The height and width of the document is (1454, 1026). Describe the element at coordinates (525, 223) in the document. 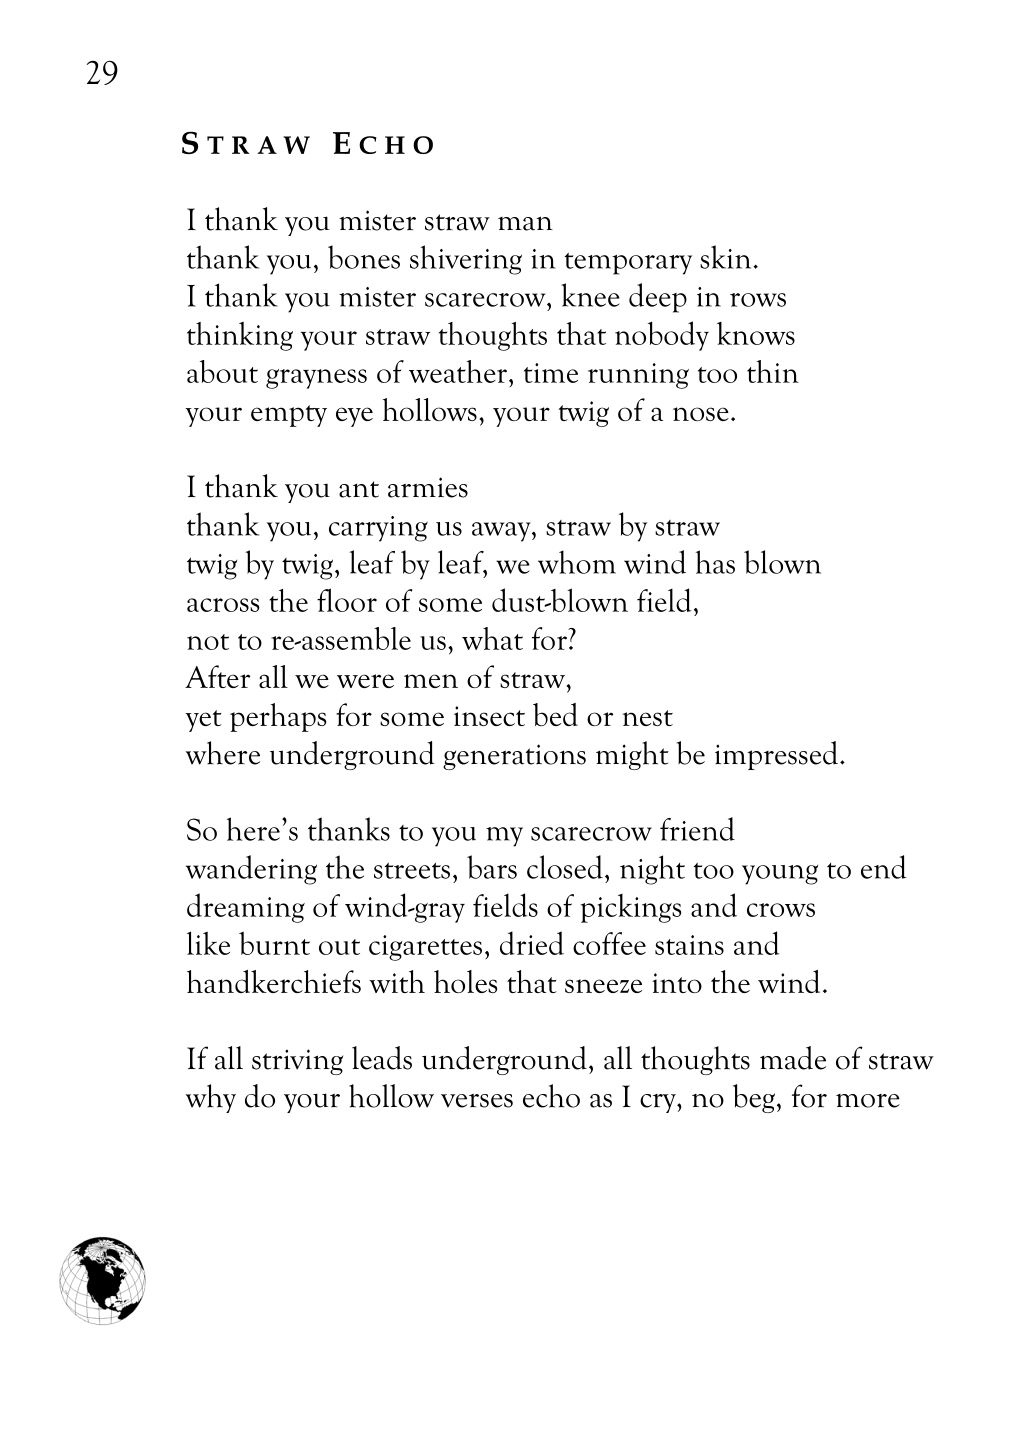

I see `man` at that location.
